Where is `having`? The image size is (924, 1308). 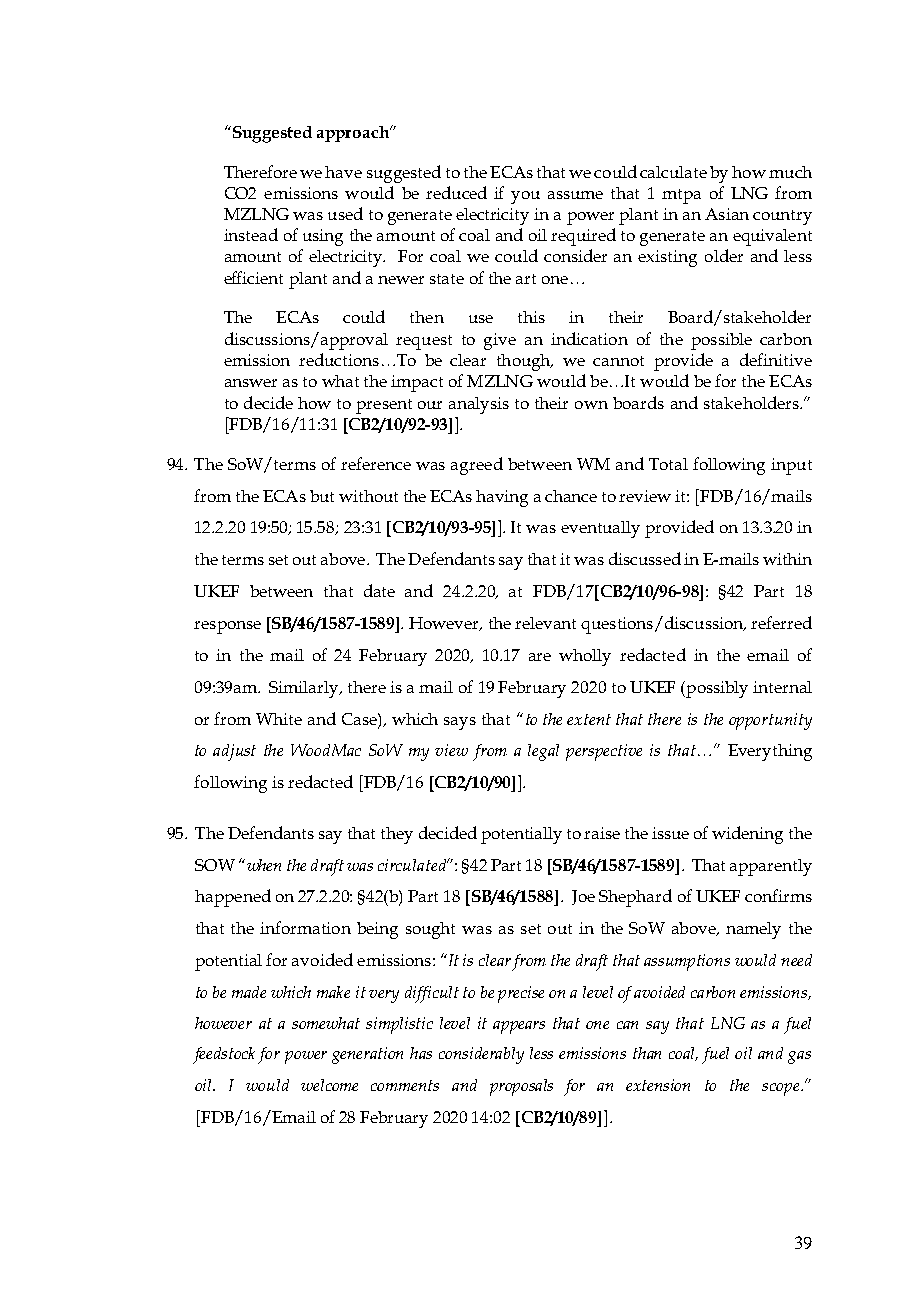 having is located at coordinates (502, 498).
